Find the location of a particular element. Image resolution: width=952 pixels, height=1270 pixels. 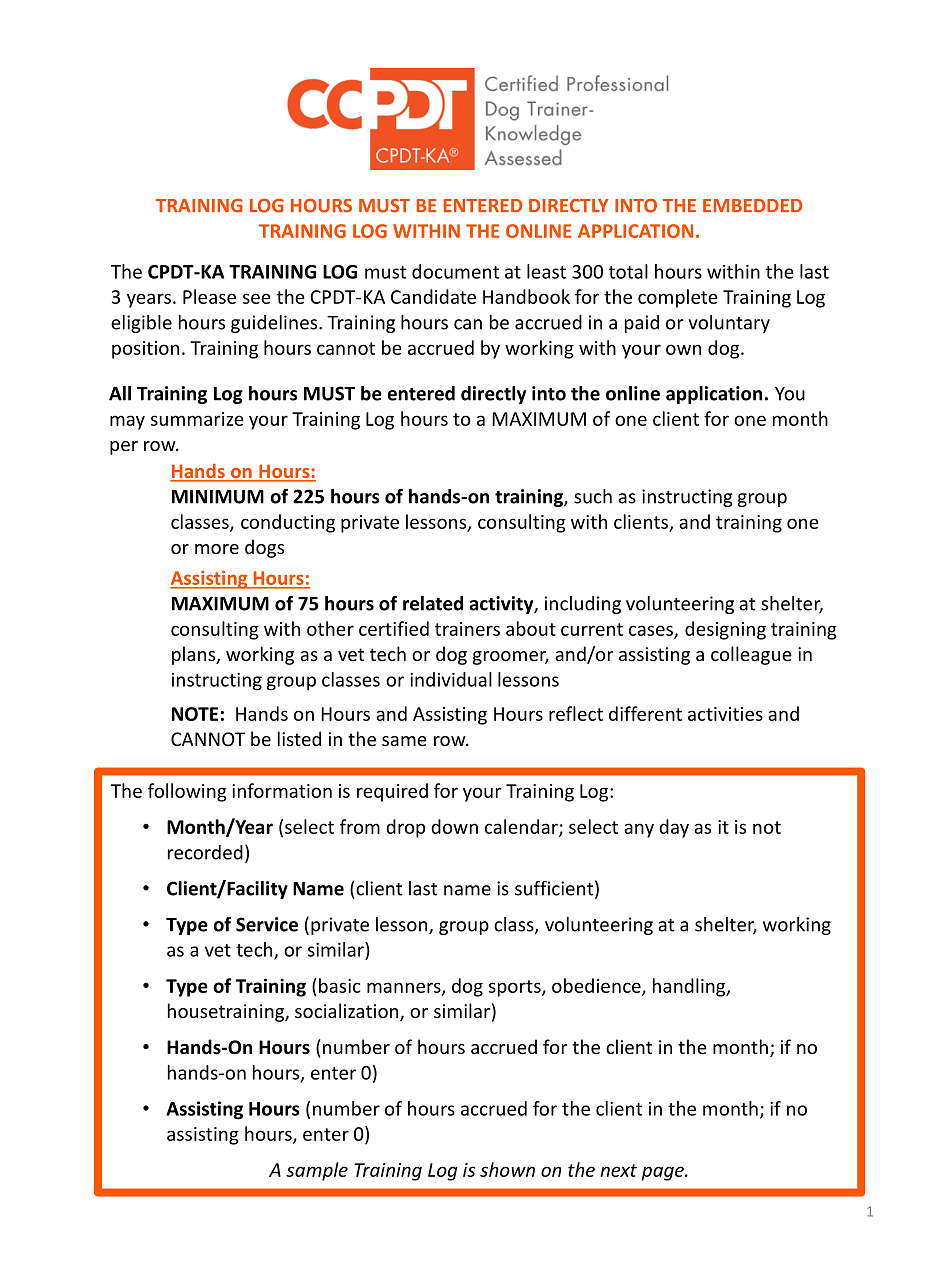

obedience is located at coordinates (597, 986).
